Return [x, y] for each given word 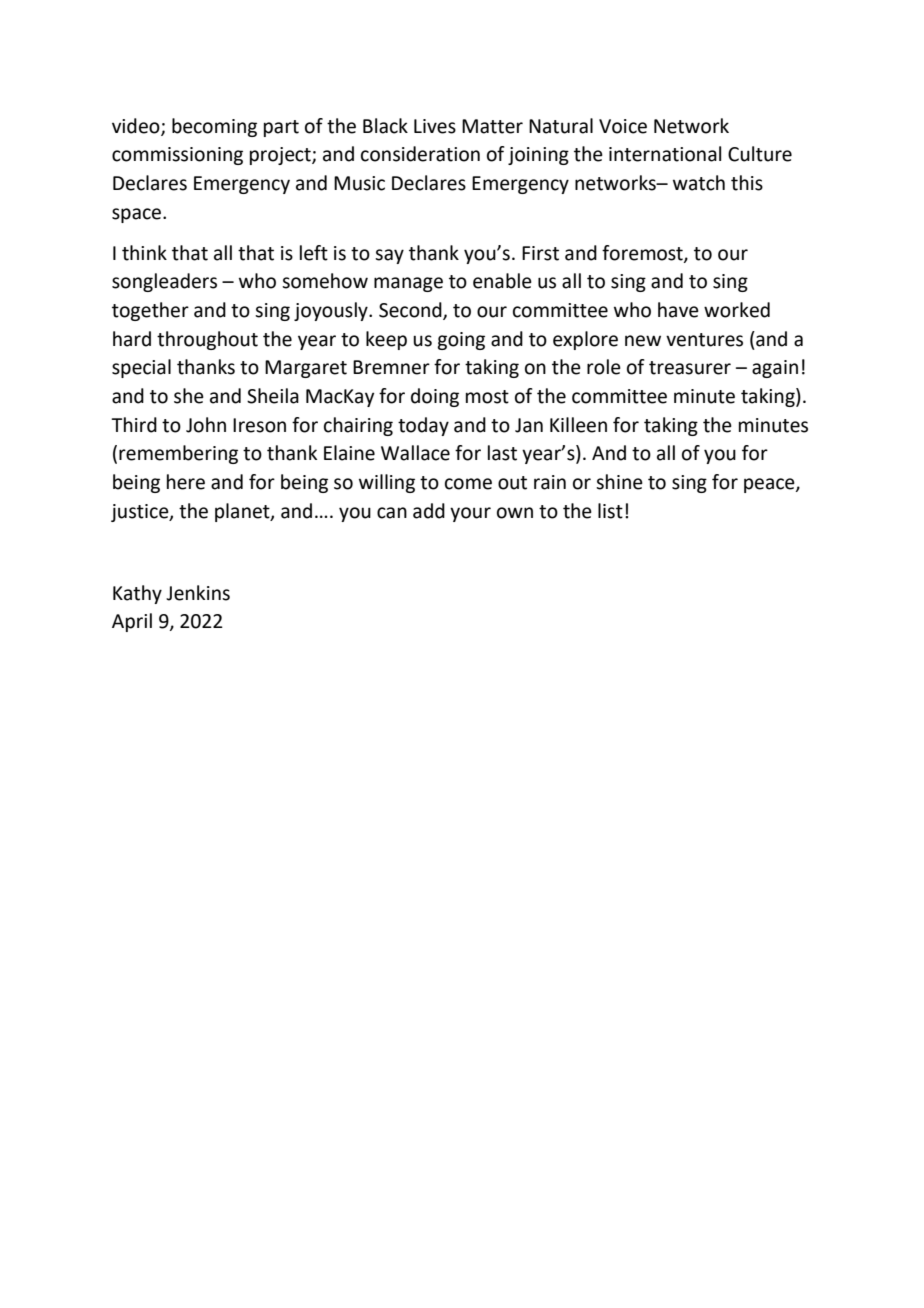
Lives [435, 126]
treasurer [690, 368]
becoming [214, 127]
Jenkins [198, 593]
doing [435, 397]
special [141, 368]
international [665, 154]
